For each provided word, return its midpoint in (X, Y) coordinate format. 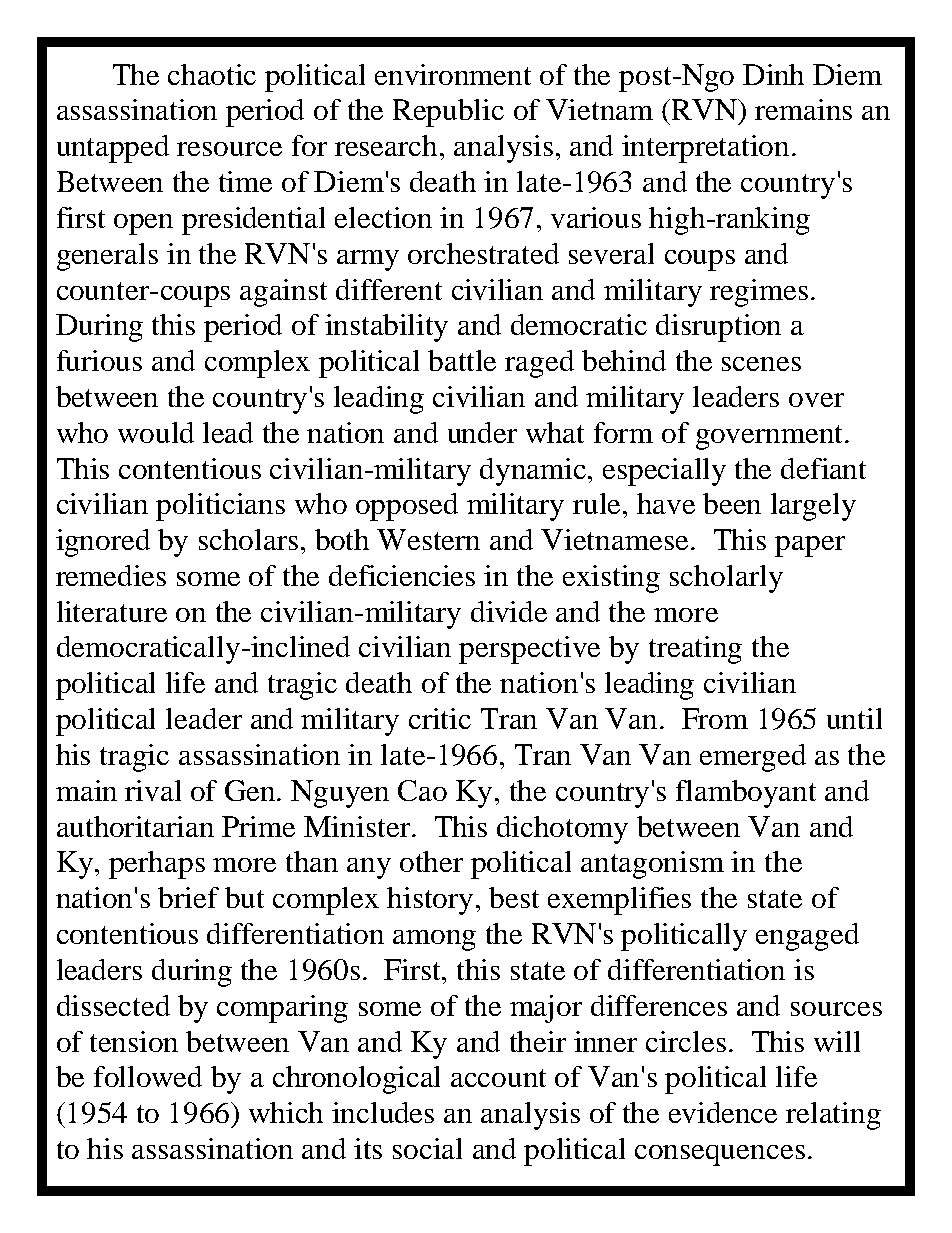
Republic (448, 113)
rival (153, 790)
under (482, 432)
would (156, 432)
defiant (823, 468)
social (427, 1148)
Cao (422, 790)
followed (148, 1076)
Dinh (773, 74)
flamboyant (746, 794)
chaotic (212, 74)
